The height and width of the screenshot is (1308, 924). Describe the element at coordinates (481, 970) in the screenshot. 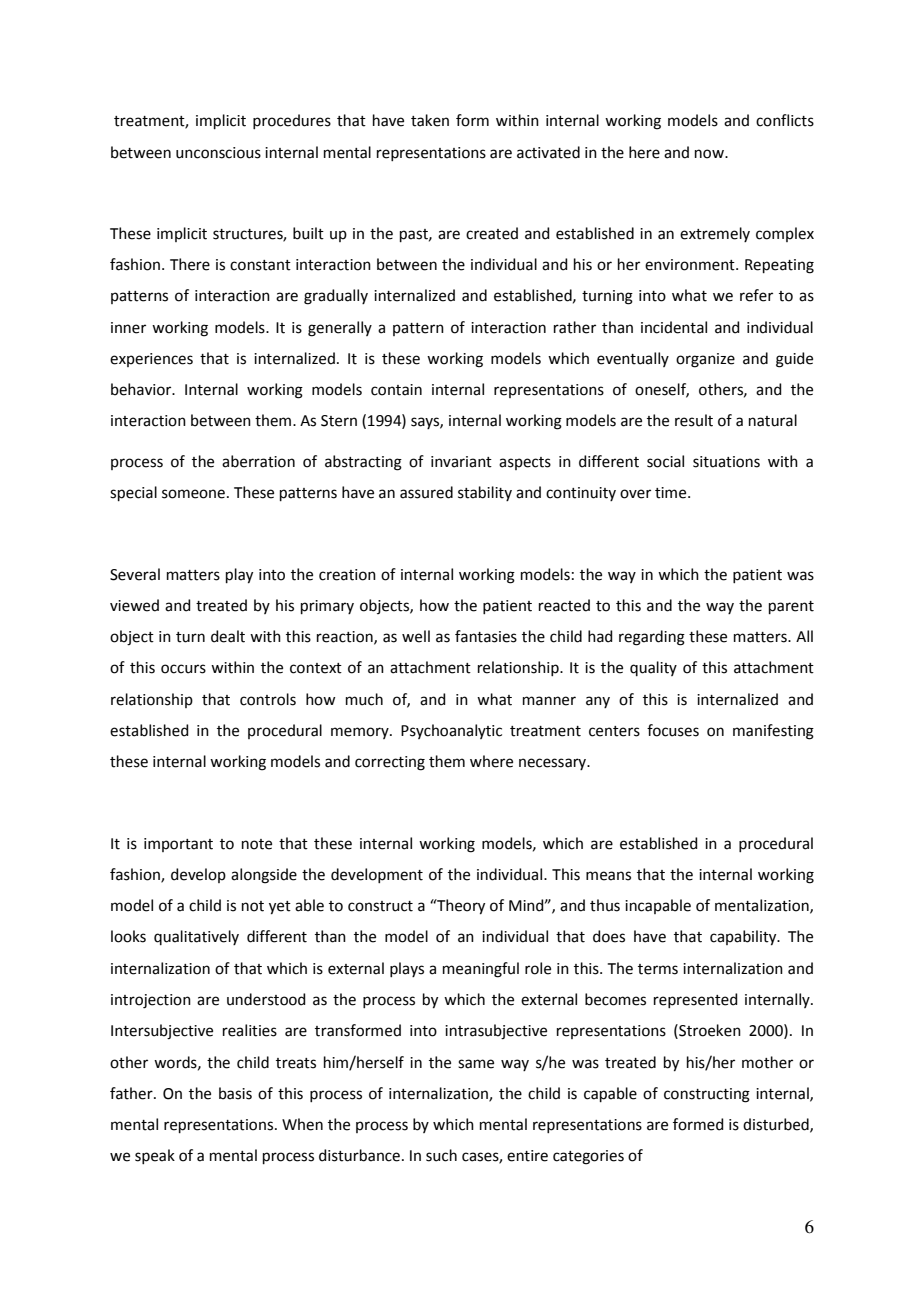

I see `meaningful` at that location.
